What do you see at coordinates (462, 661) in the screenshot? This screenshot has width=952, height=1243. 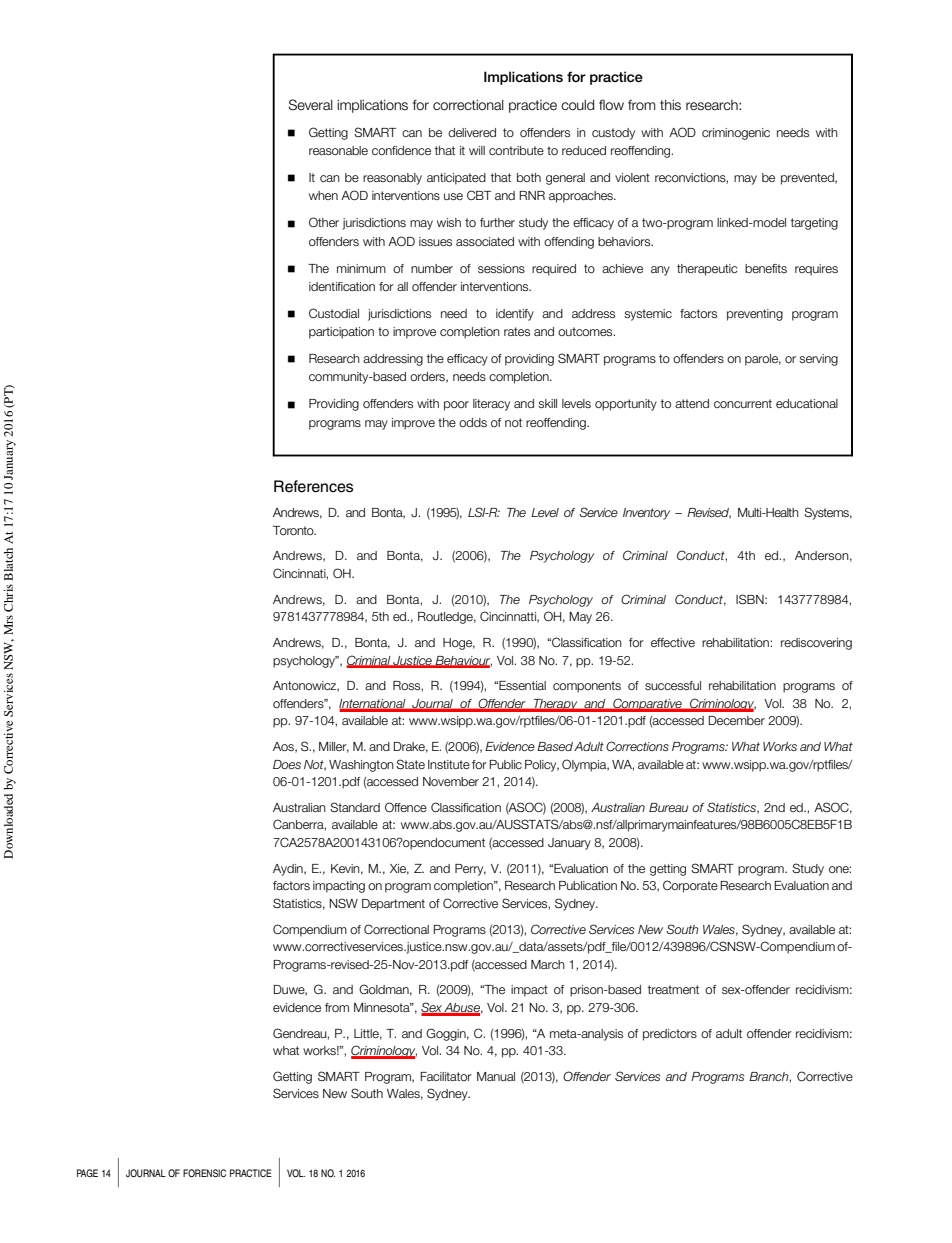 I see `Behaviour` at bounding box center [462, 661].
